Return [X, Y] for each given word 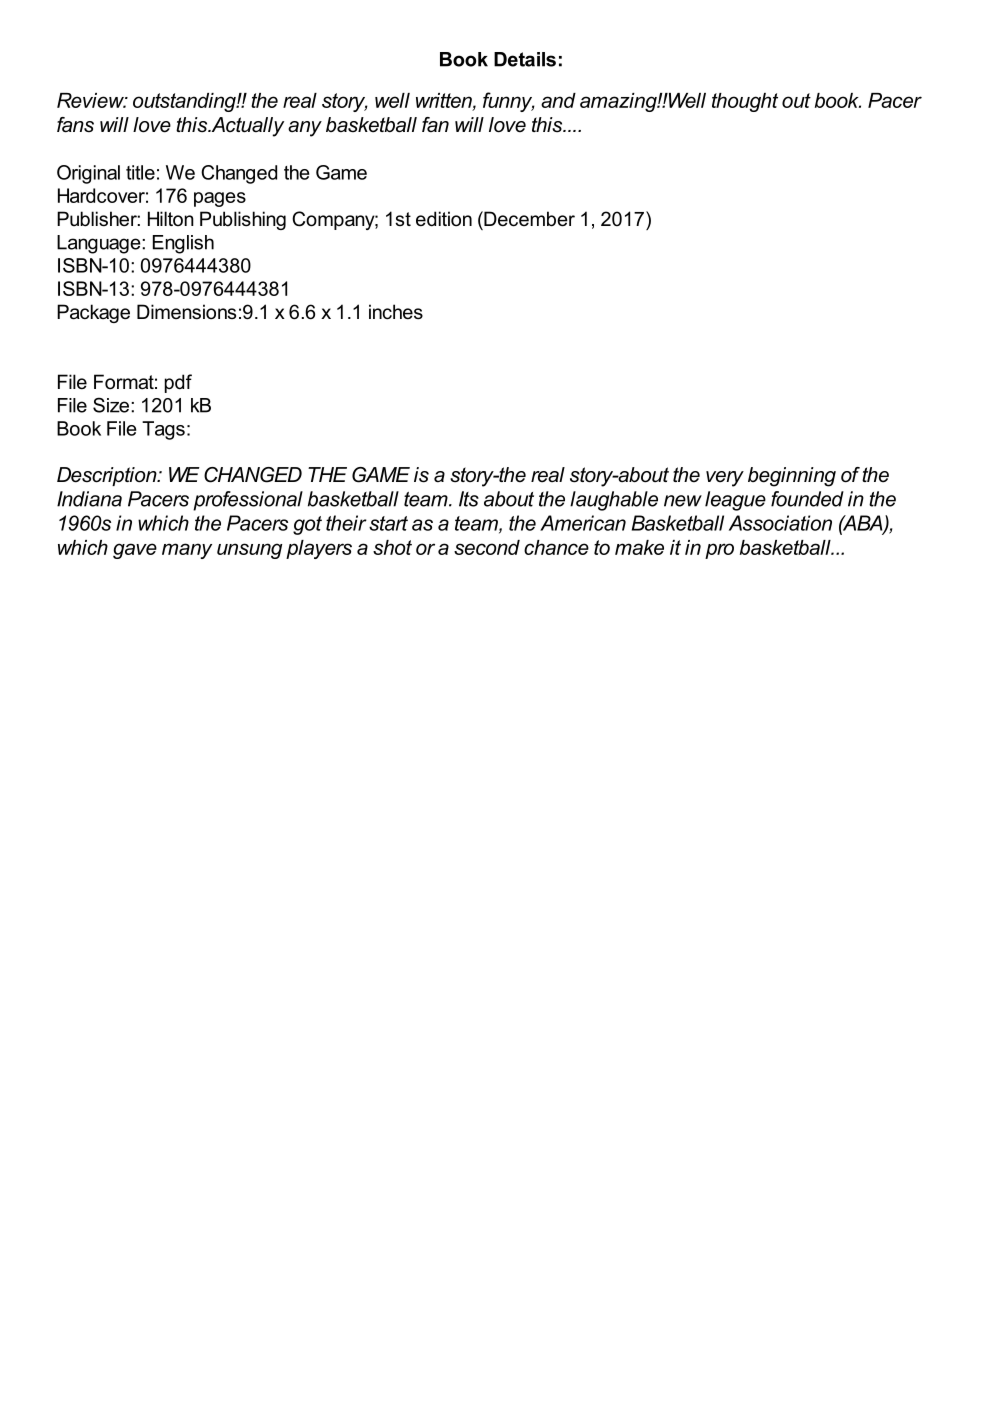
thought [745, 102]
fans [75, 125]
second [487, 547]
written [445, 101]
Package [93, 313]
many [187, 551]
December [528, 219]
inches [396, 312]
